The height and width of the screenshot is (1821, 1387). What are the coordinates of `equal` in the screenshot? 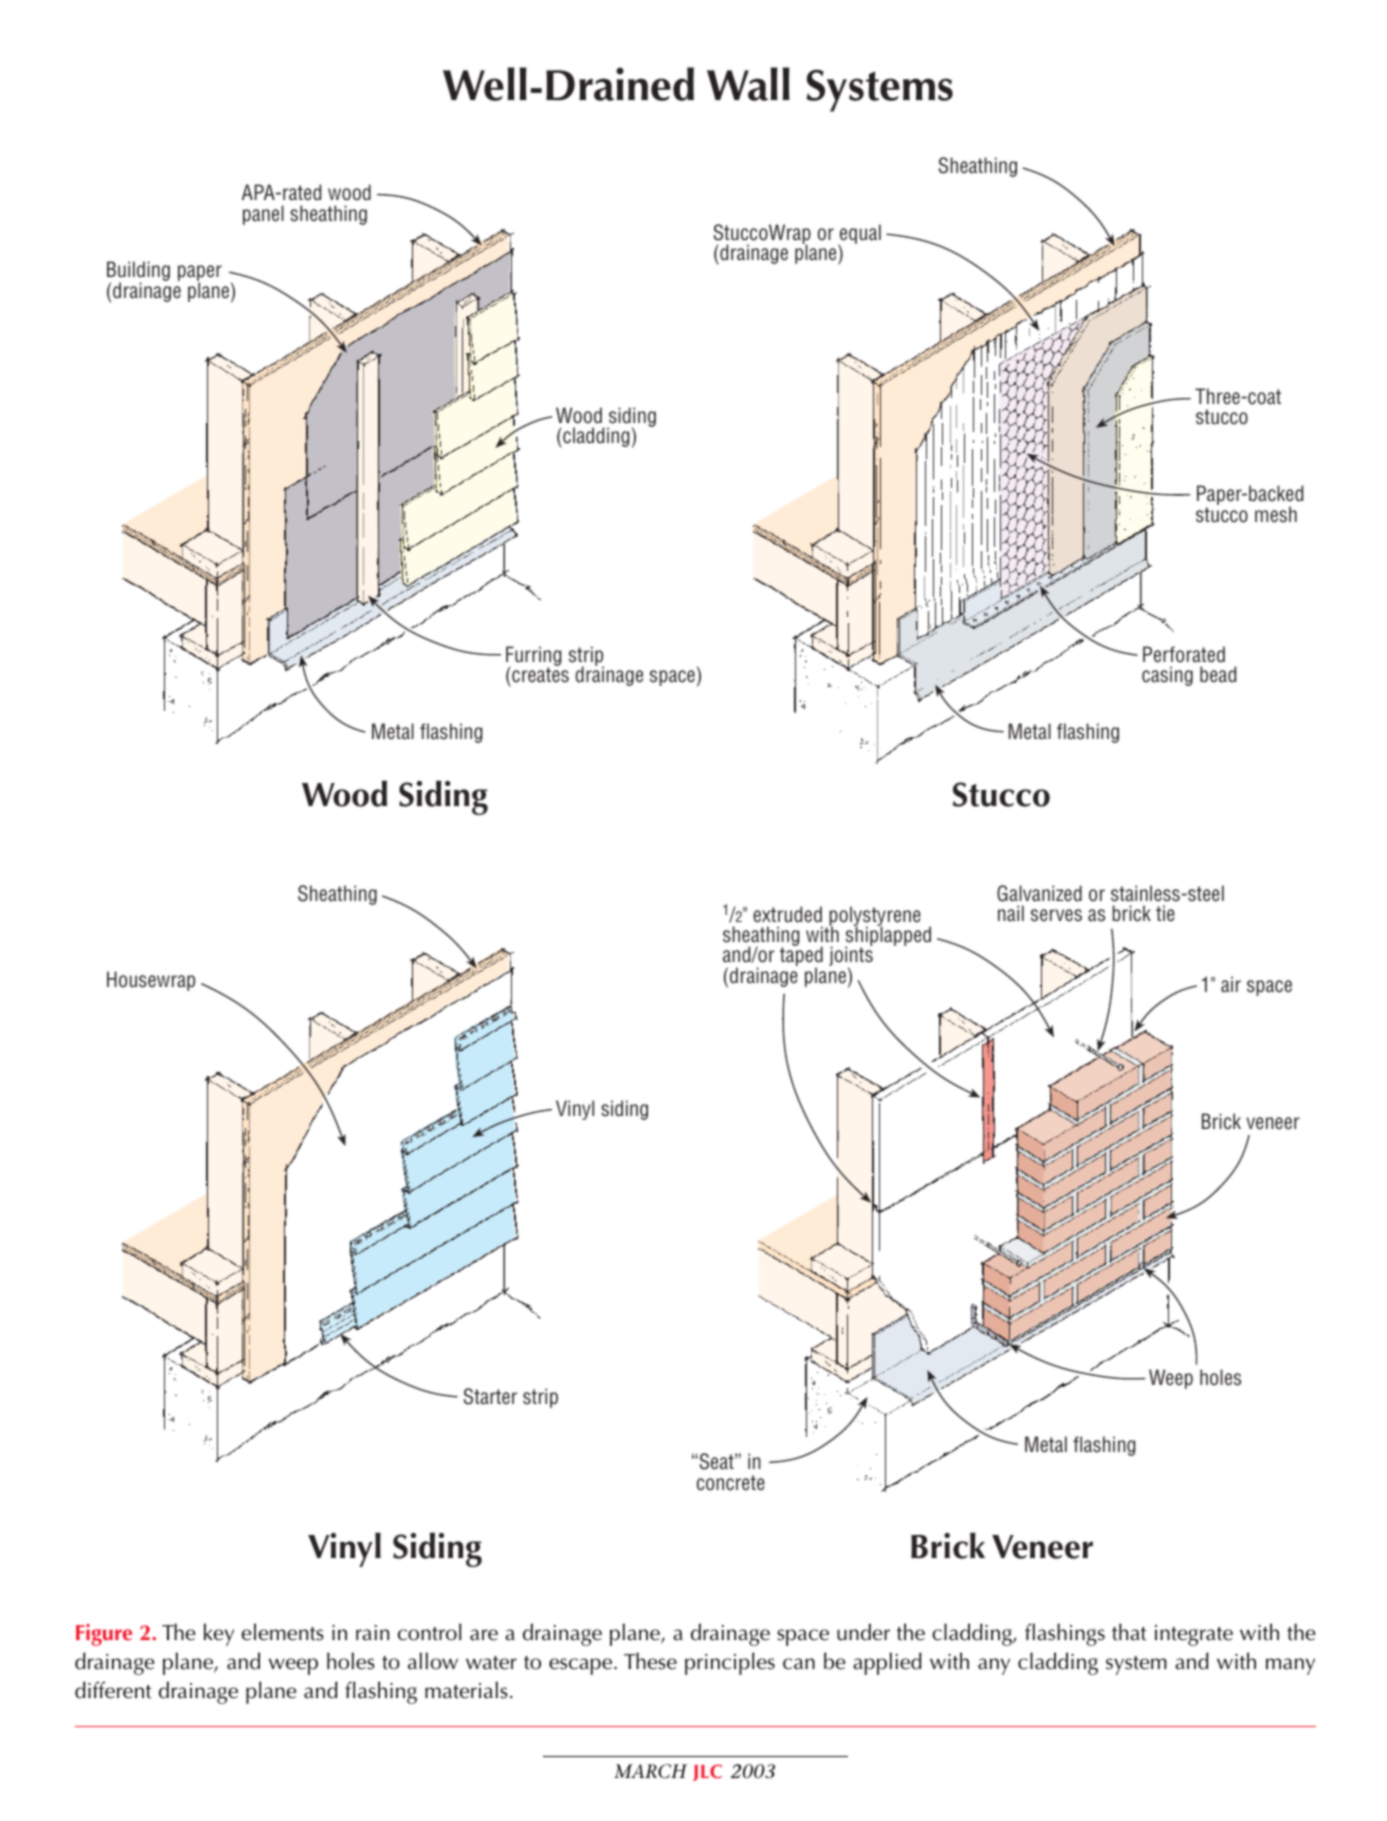 It's located at (859, 235).
